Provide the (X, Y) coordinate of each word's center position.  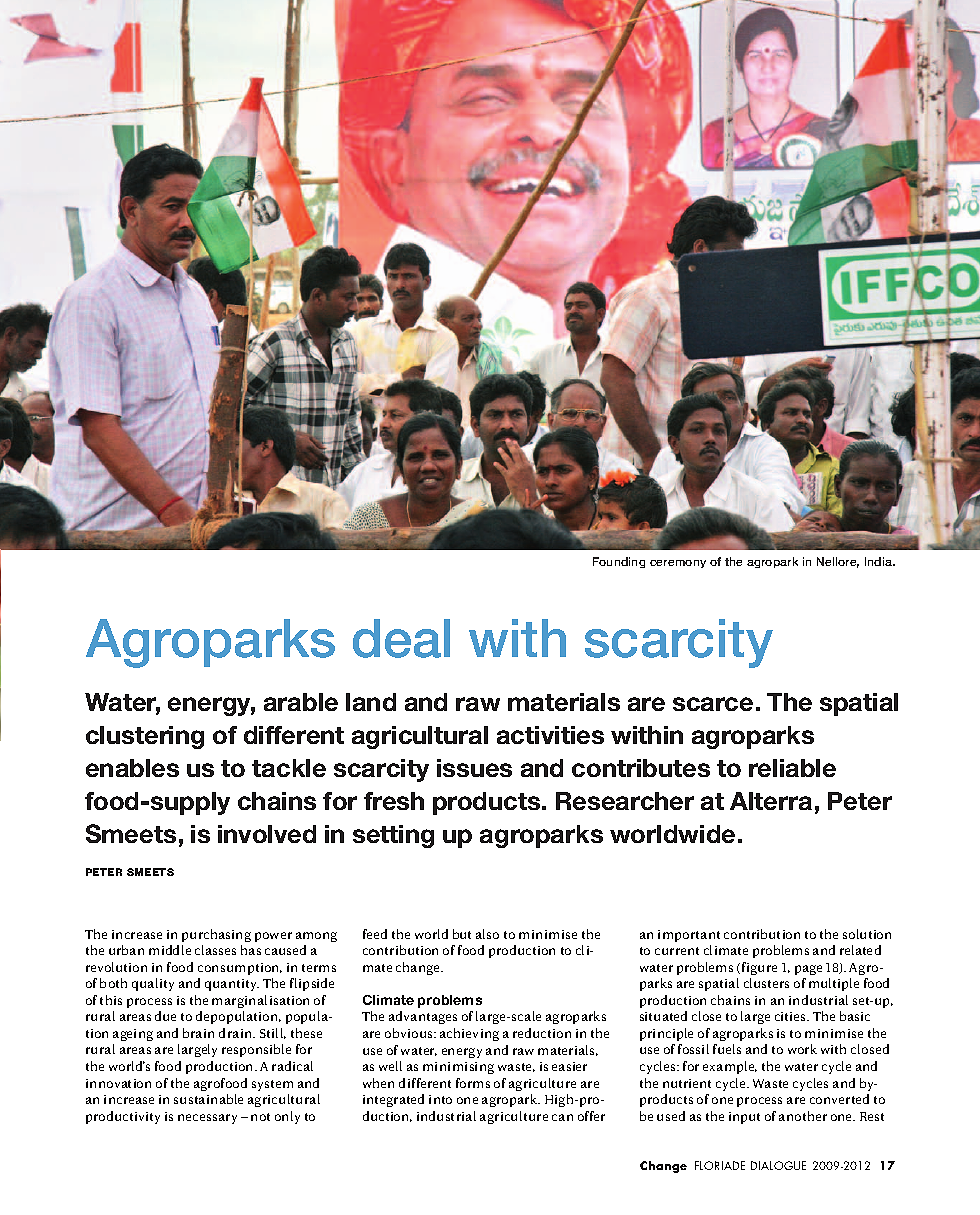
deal (401, 638)
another (803, 1116)
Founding (619, 562)
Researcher (625, 801)
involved (267, 834)
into (440, 1099)
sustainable (208, 1099)
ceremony (678, 564)
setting (393, 836)
